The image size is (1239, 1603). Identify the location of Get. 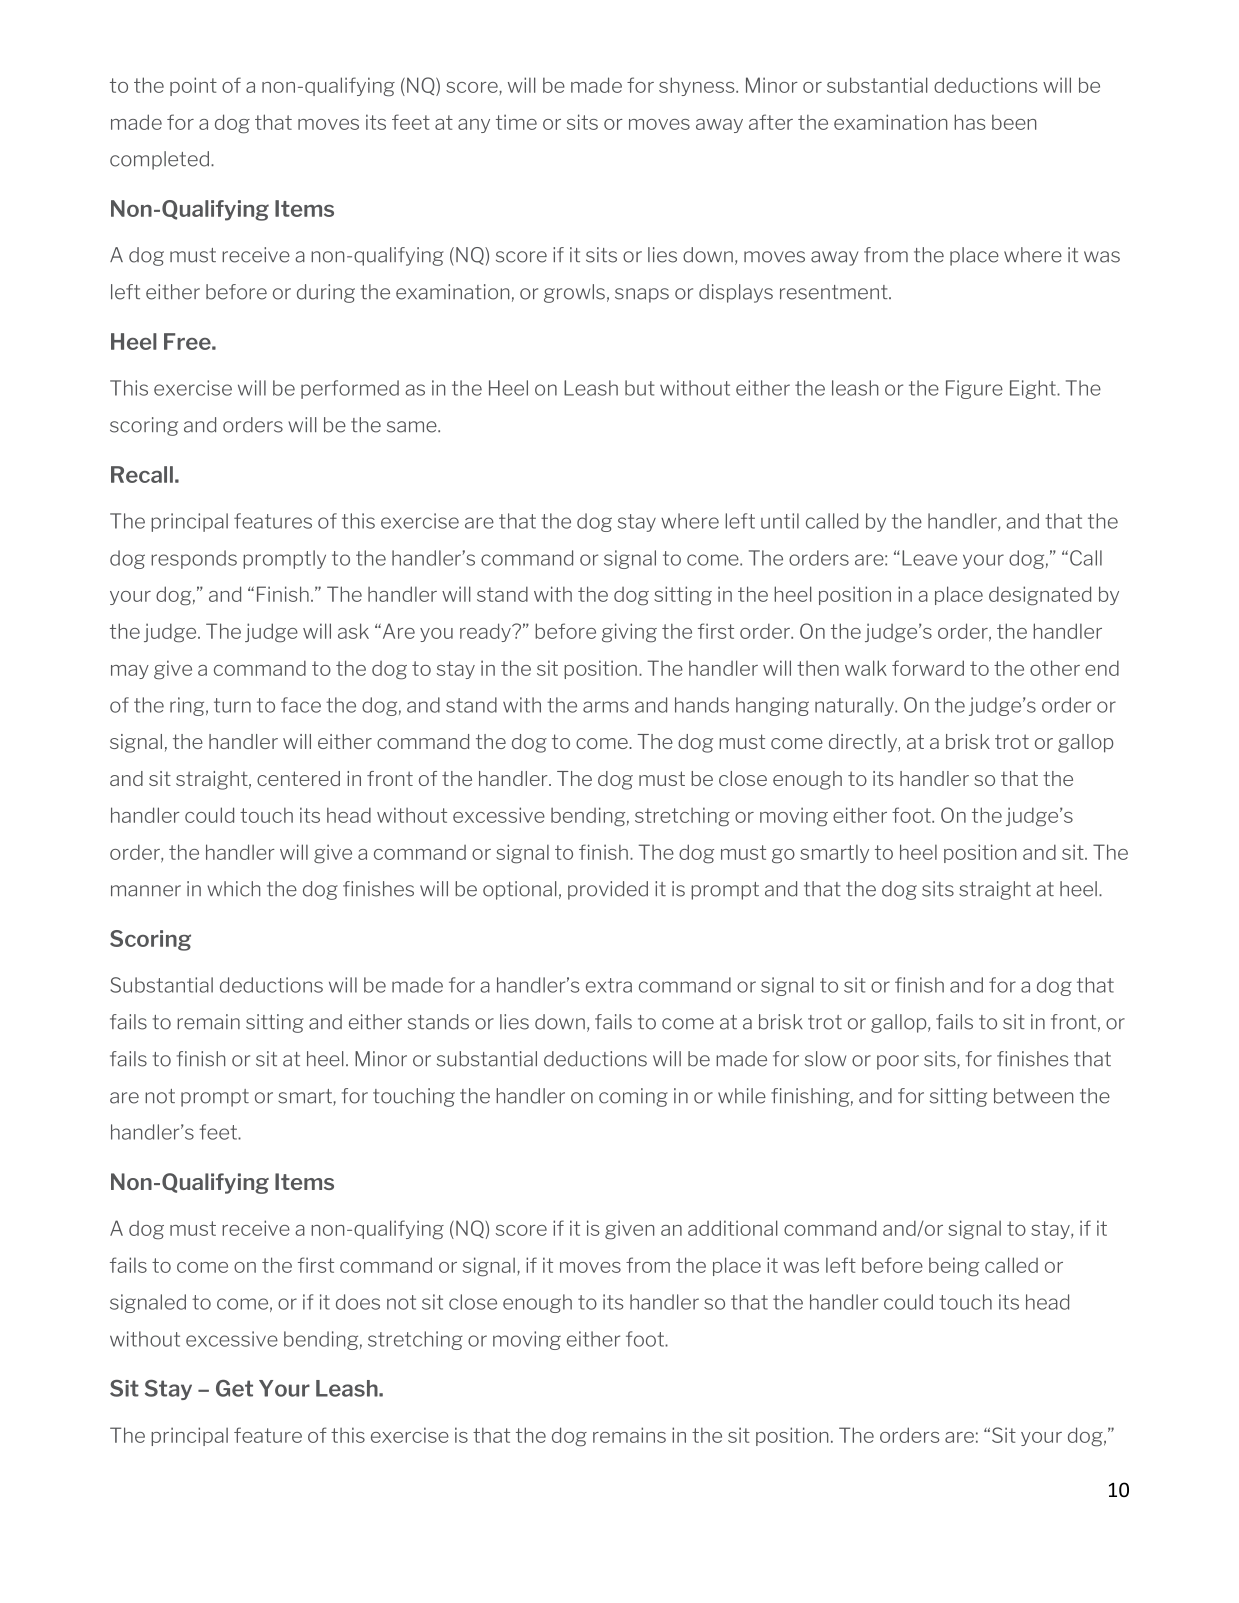
(234, 1388).
